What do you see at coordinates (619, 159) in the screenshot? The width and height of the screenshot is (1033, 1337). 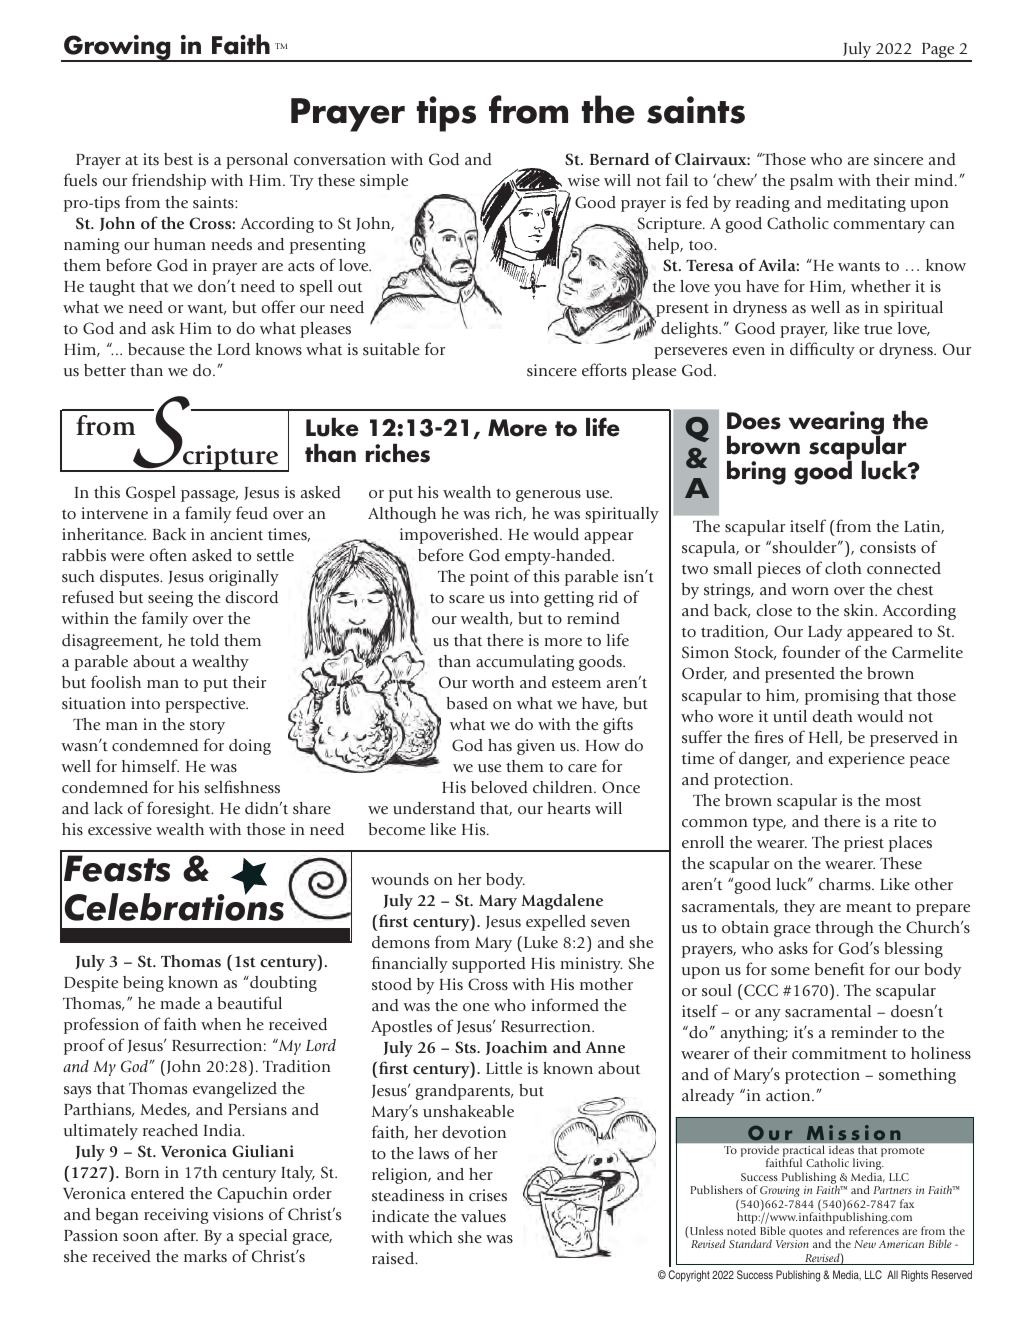 I see `Bernard` at bounding box center [619, 159].
